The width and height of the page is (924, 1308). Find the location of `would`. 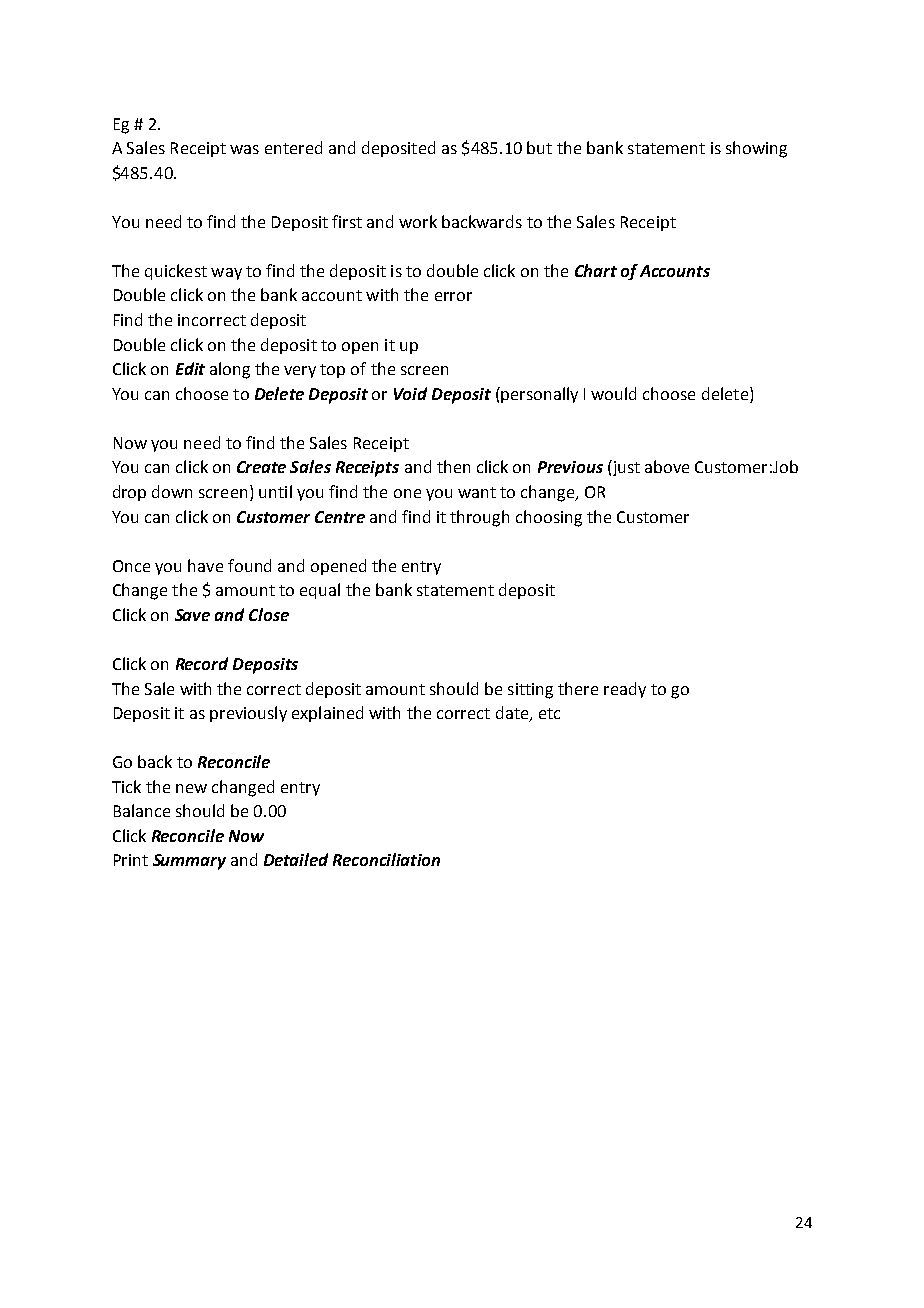

would is located at coordinates (613, 393).
